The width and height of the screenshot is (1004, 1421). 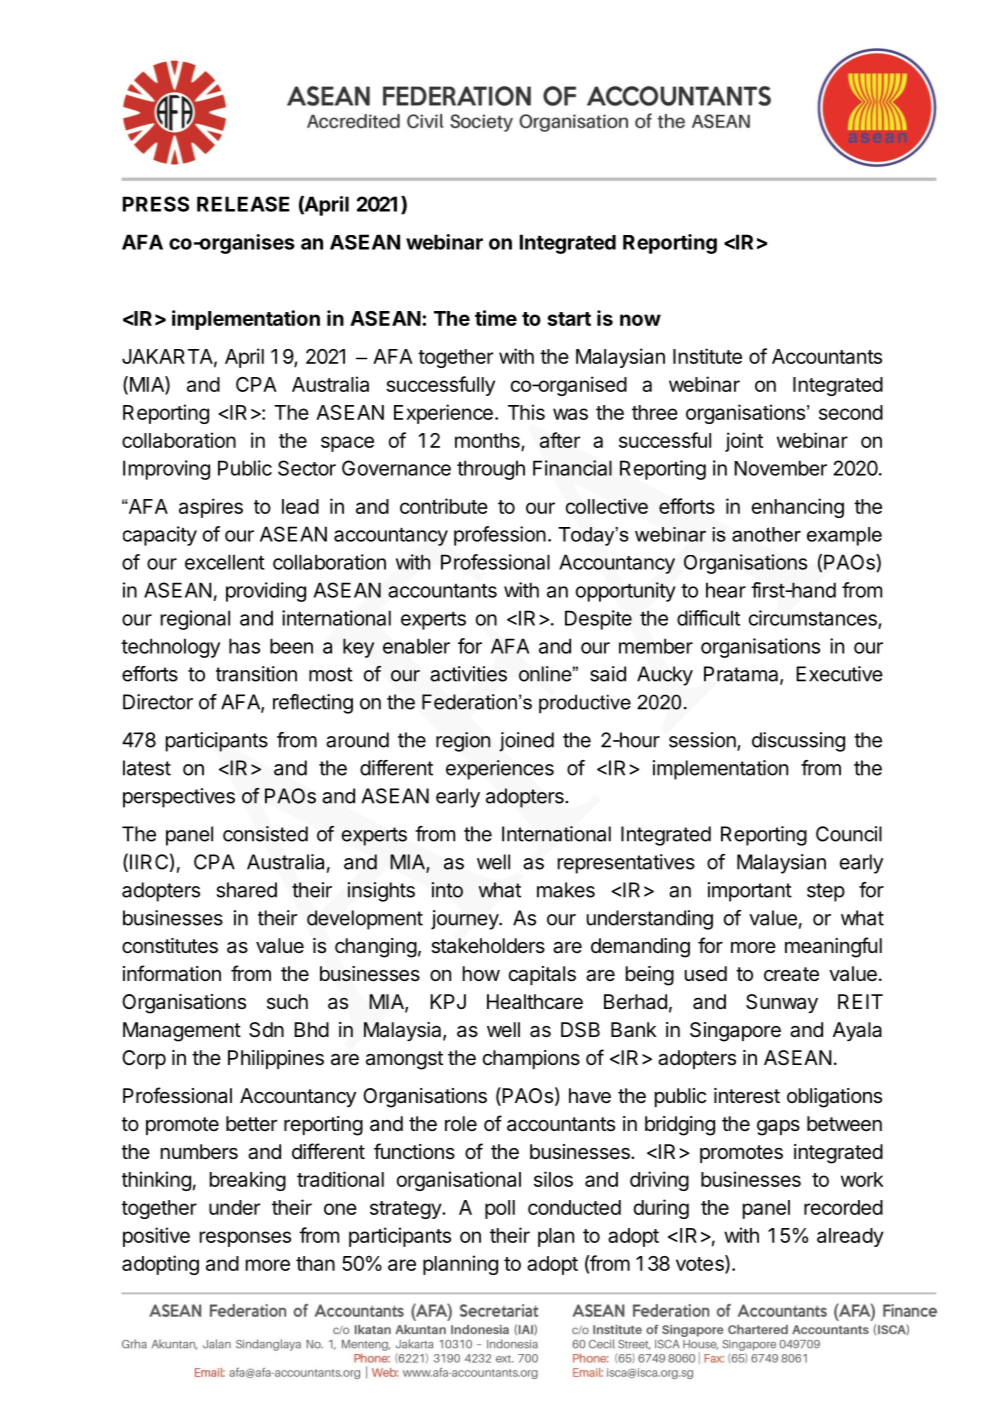 What do you see at coordinates (245, 1239) in the screenshot?
I see `responses` at bounding box center [245, 1239].
